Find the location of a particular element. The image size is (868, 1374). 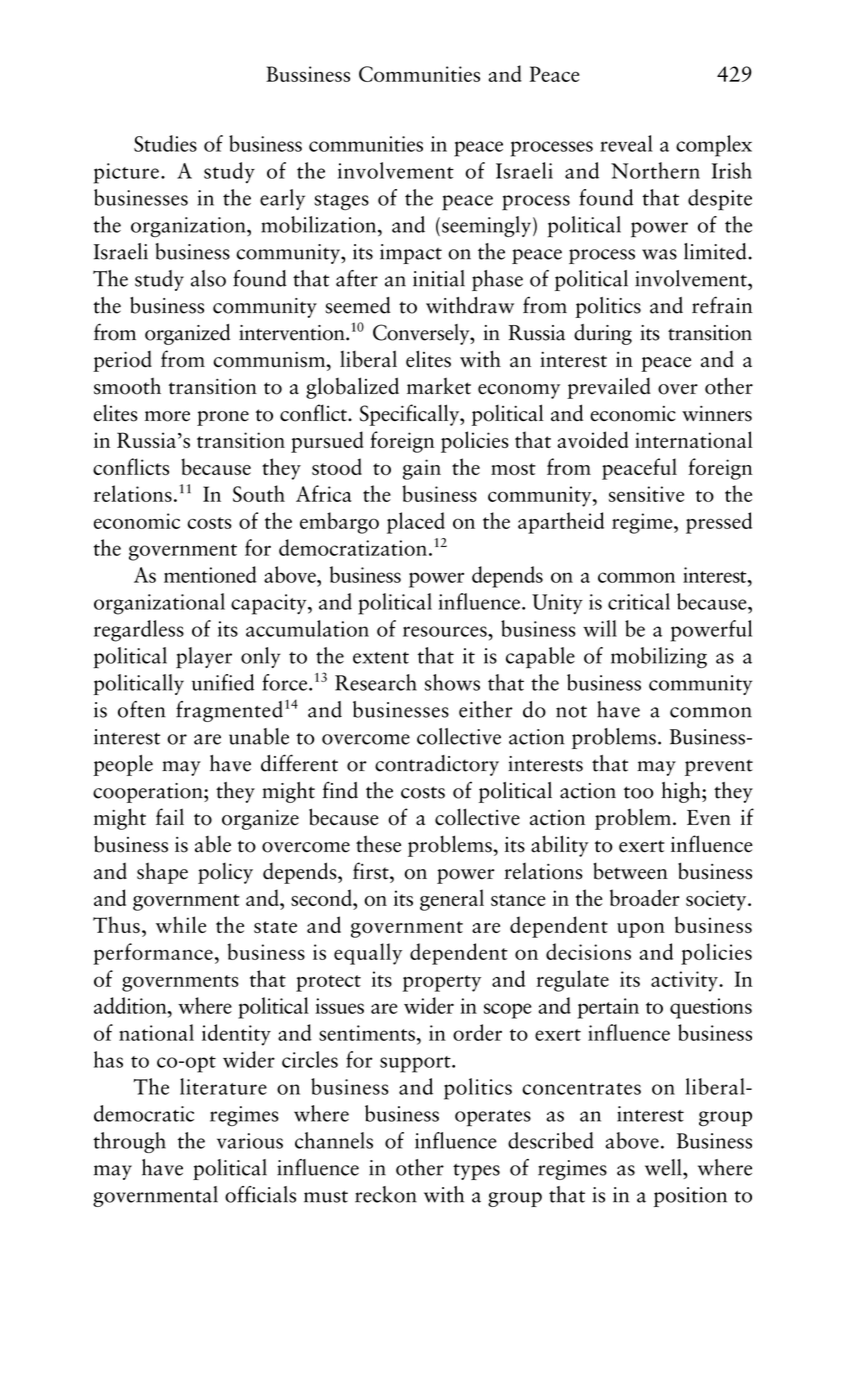

prevailed is located at coordinates (609, 388).
